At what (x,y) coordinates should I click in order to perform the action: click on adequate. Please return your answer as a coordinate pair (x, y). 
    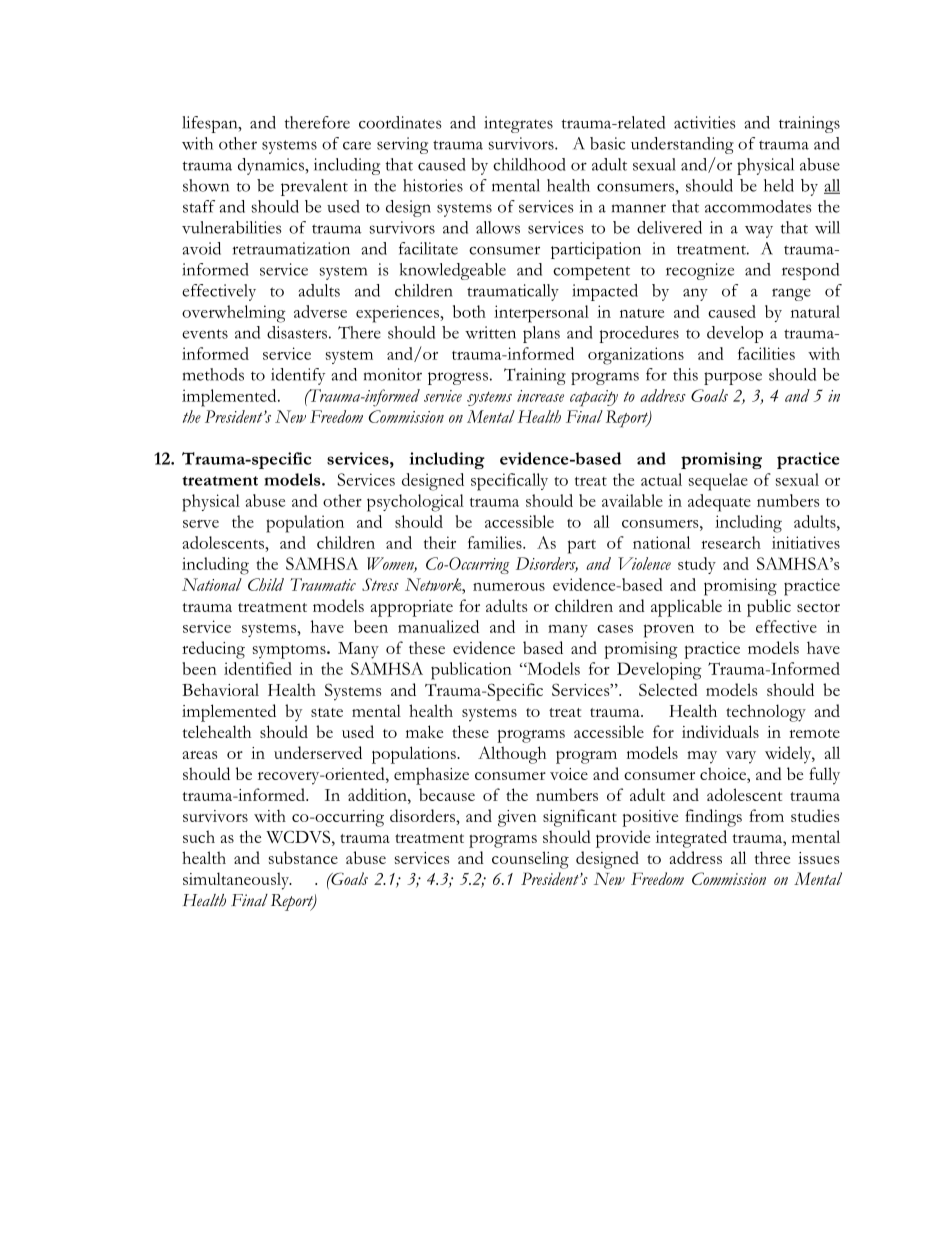
    Looking at the image, I should click on (719, 503).
